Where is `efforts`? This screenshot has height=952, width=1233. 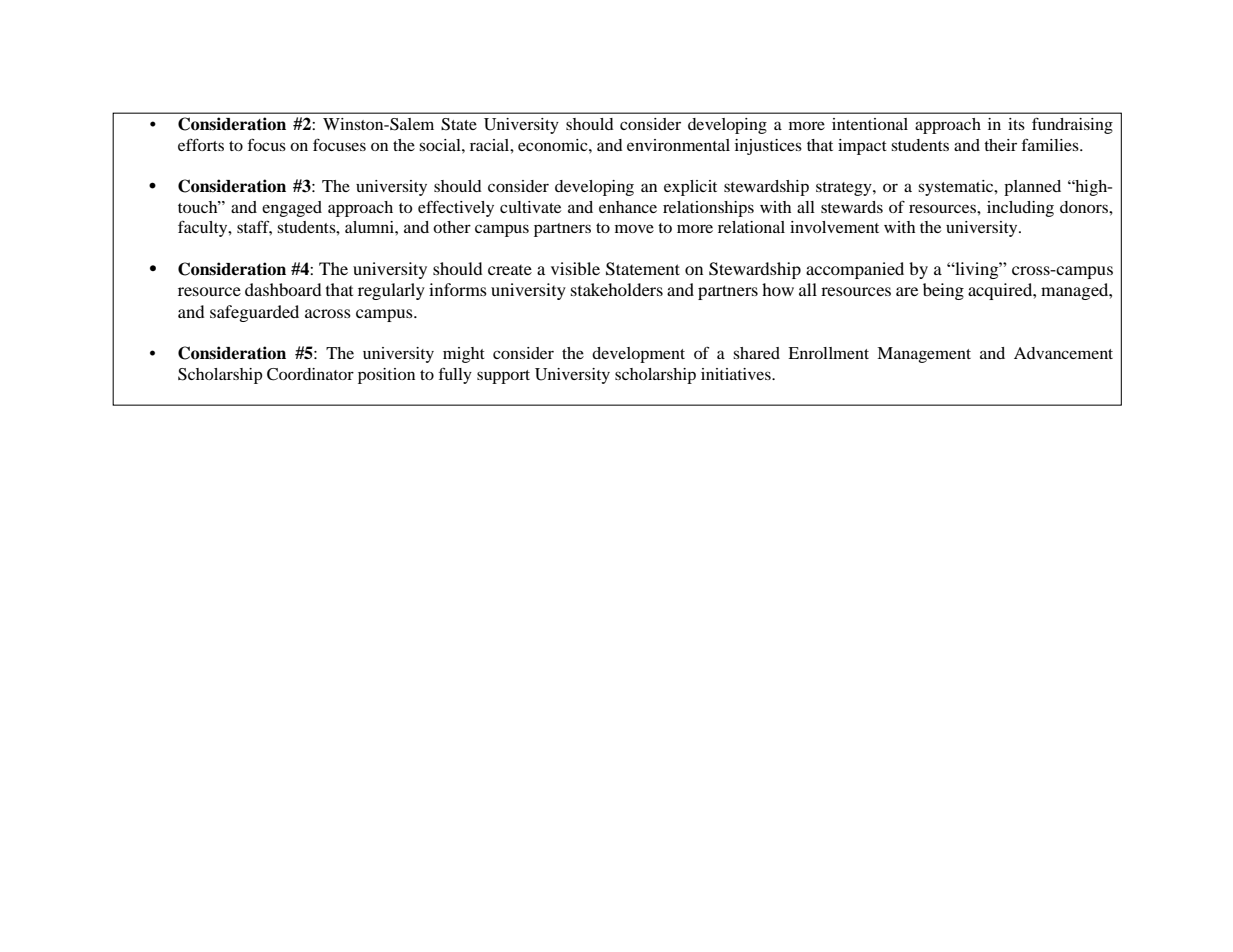 efforts is located at coordinates (201, 144).
